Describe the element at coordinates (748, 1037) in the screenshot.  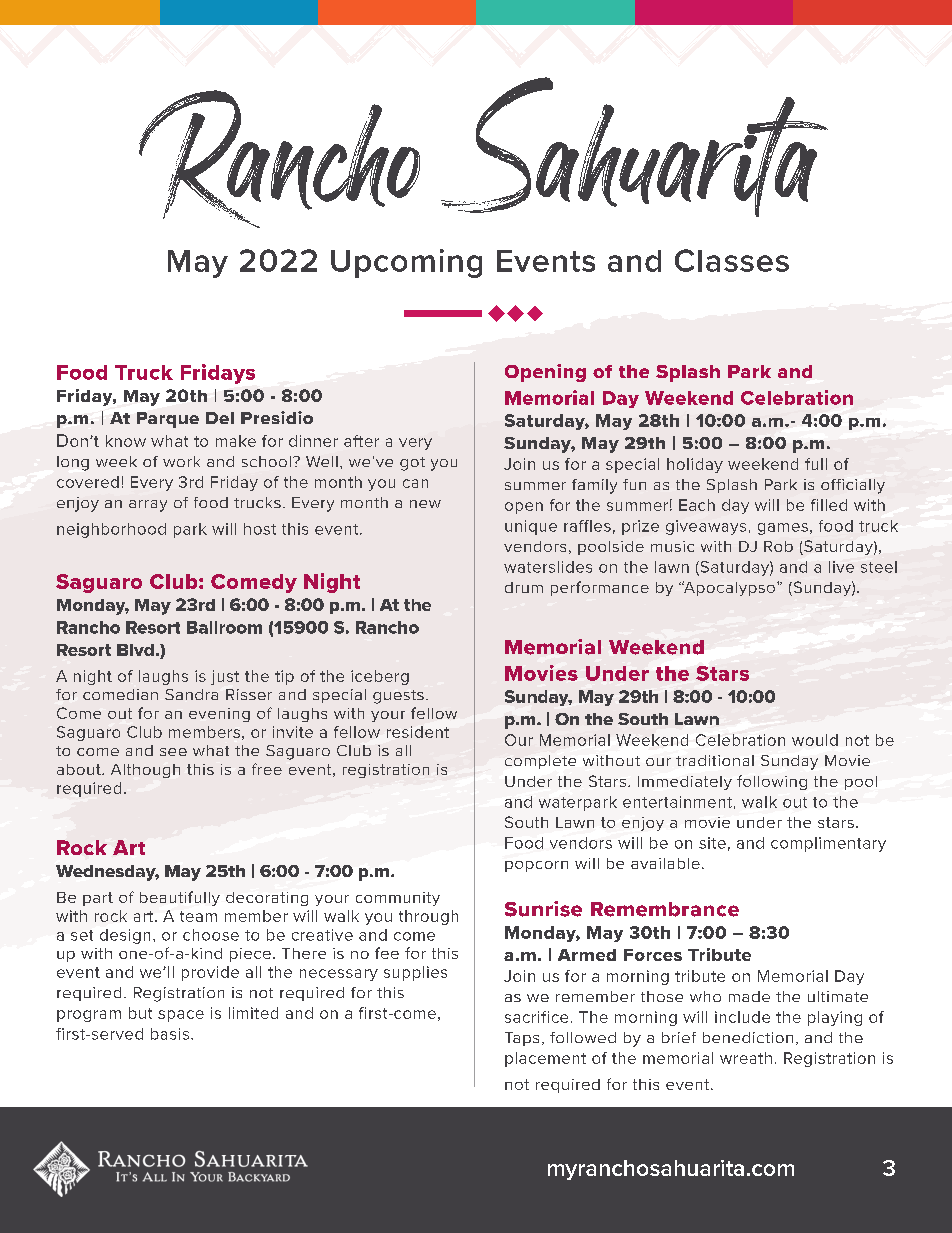
I see `benediction` at that location.
